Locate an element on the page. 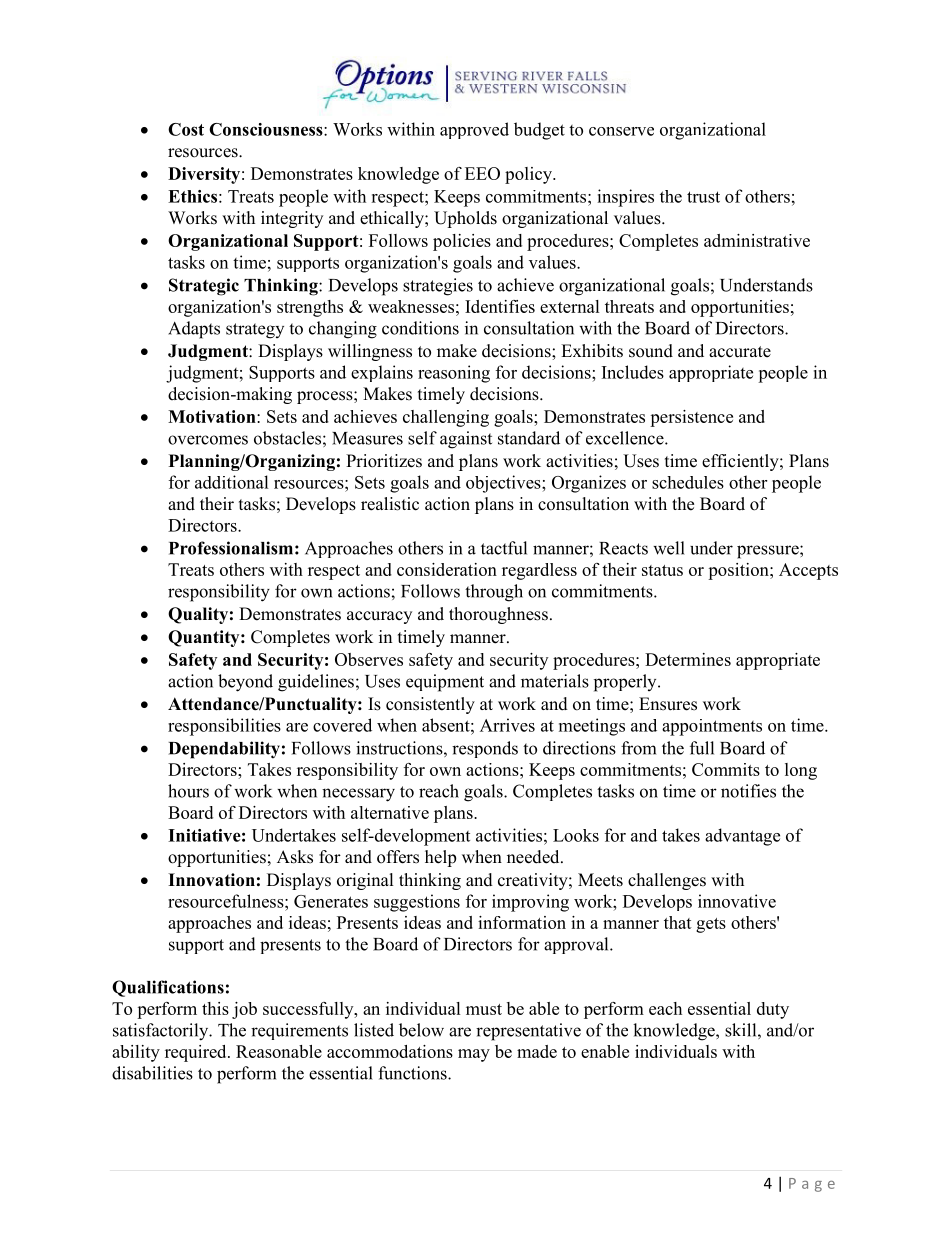  additional is located at coordinates (232, 482).
